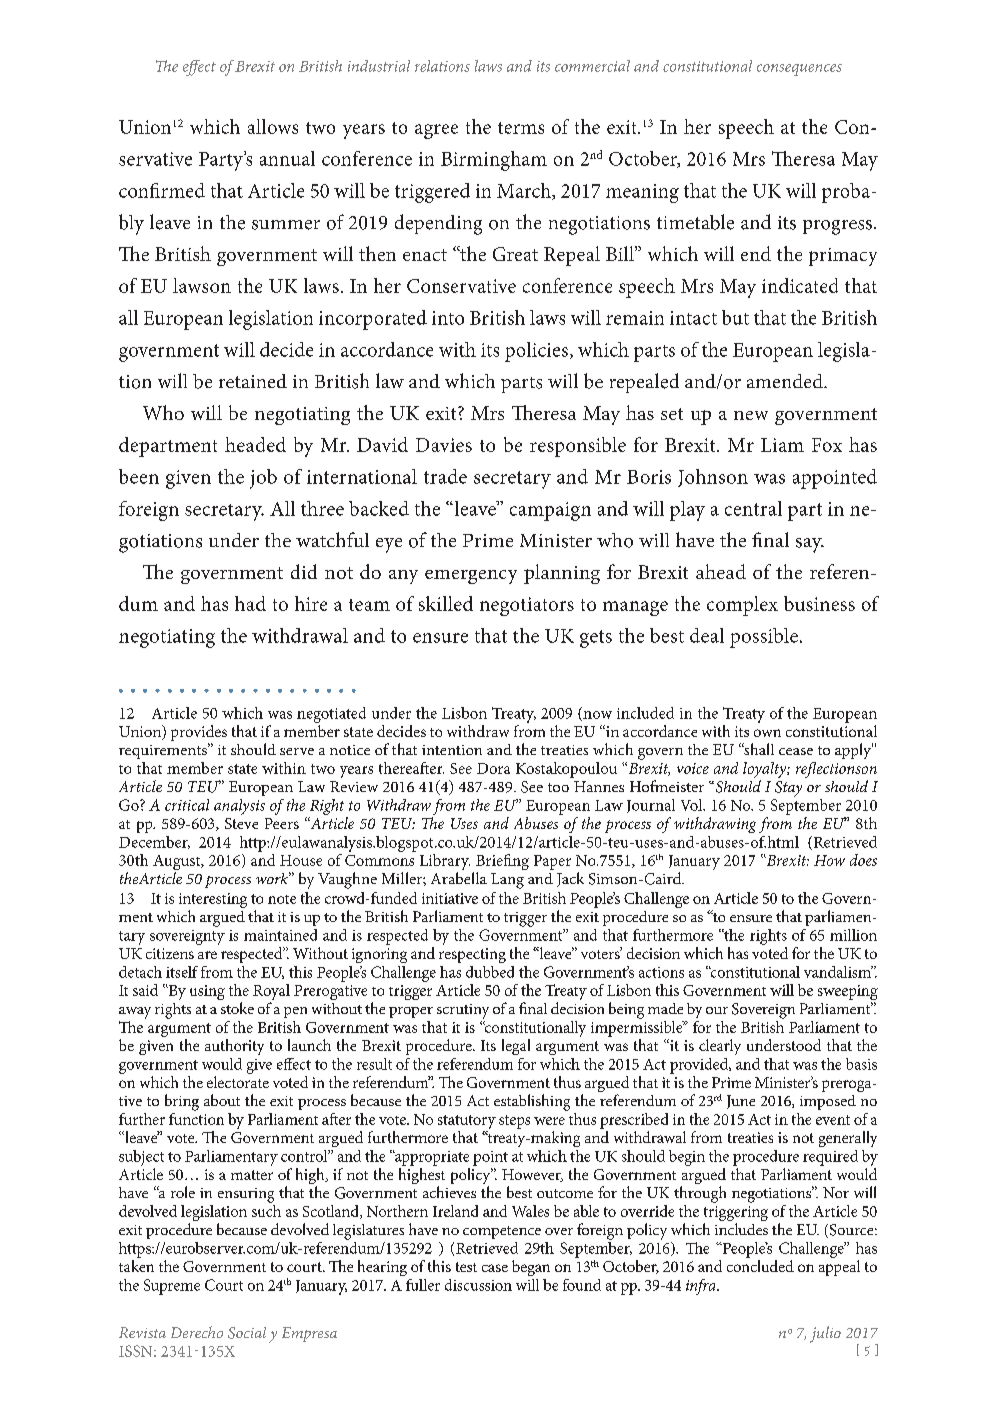 The image size is (996, 1409). I want to click on concluded, so click(760, 1266).
